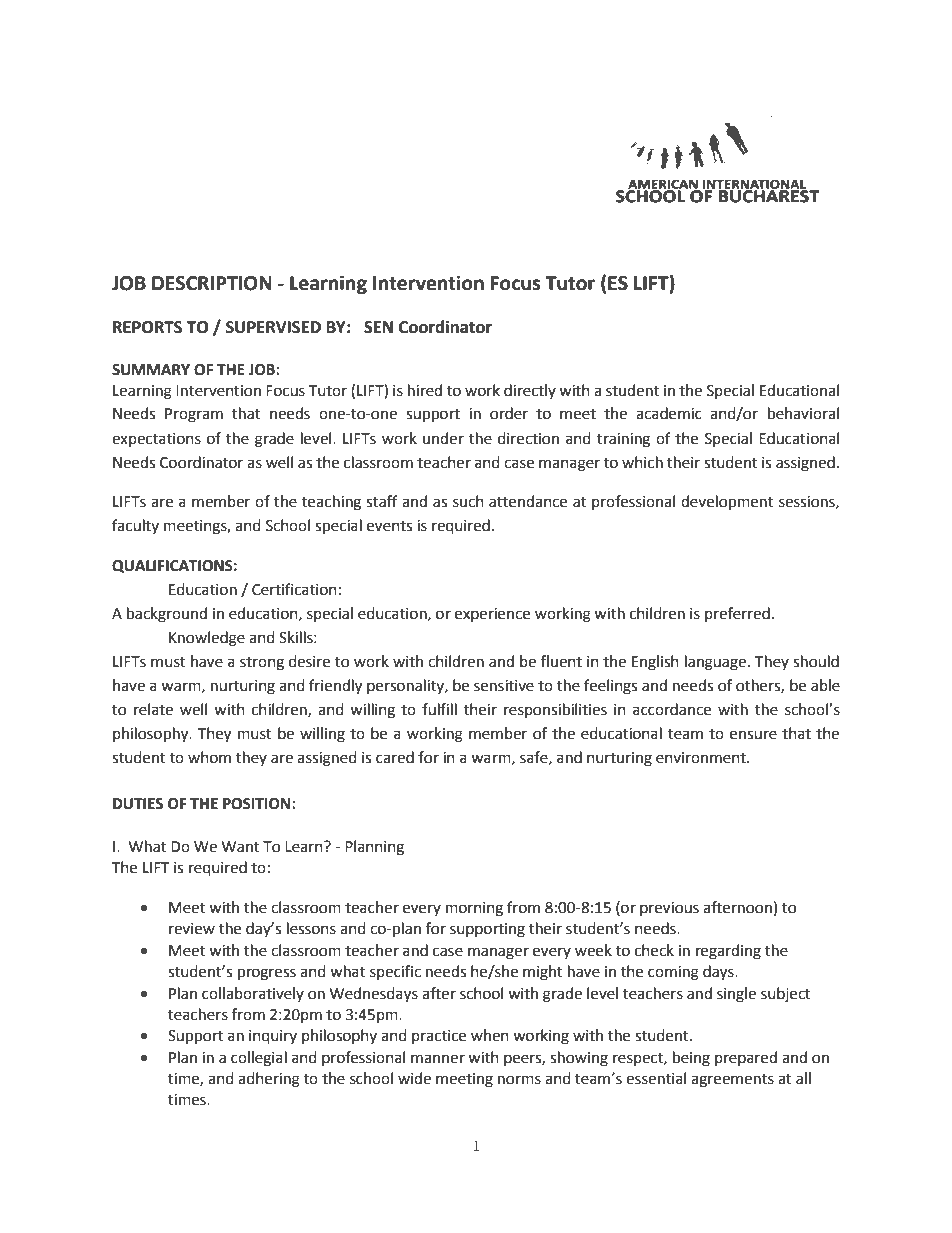 The width and height of the document is (952, 1233). Describe the element at coordinates (259, 1059) in the document. I see `collegial` at that location.
